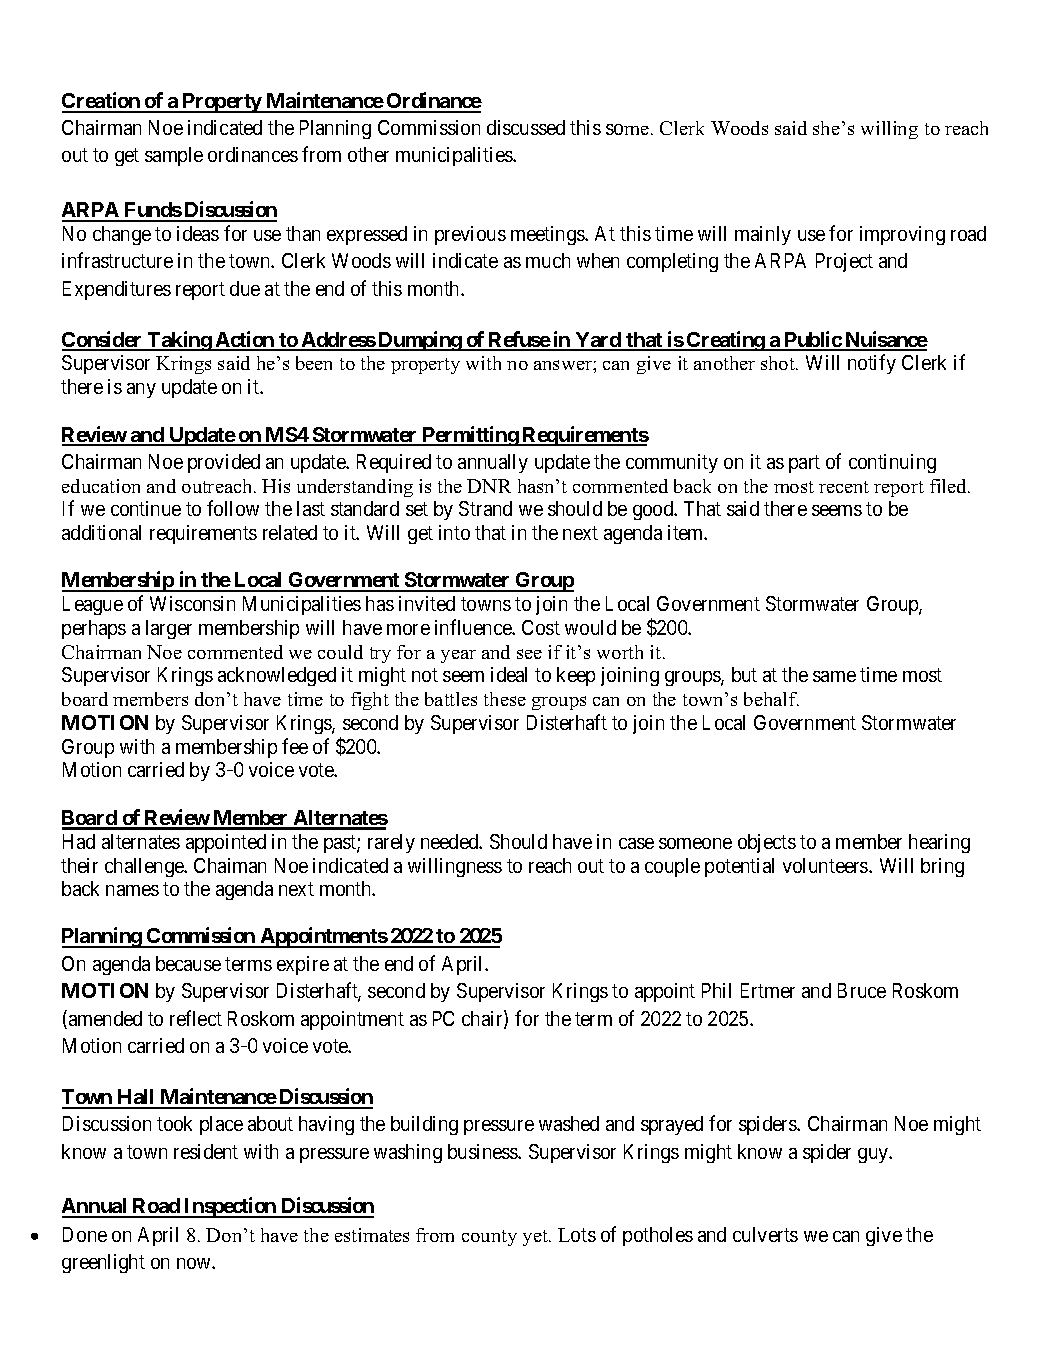 Image resolution: width=1052 pixels, height=1362 pixels. I want to click on these, so click(505, 699).
